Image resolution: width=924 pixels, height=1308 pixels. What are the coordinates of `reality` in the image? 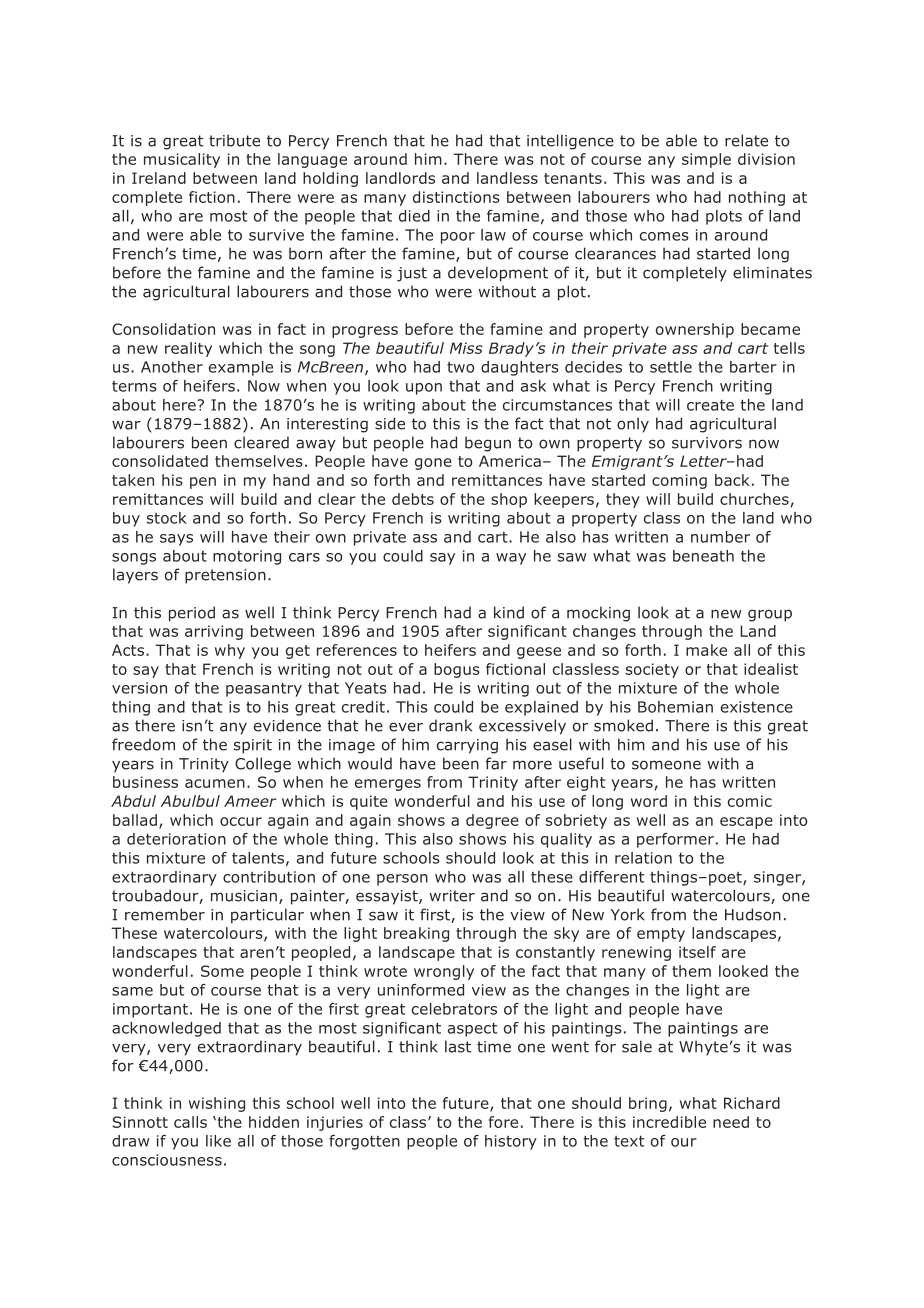 It's located at (188, 349).
